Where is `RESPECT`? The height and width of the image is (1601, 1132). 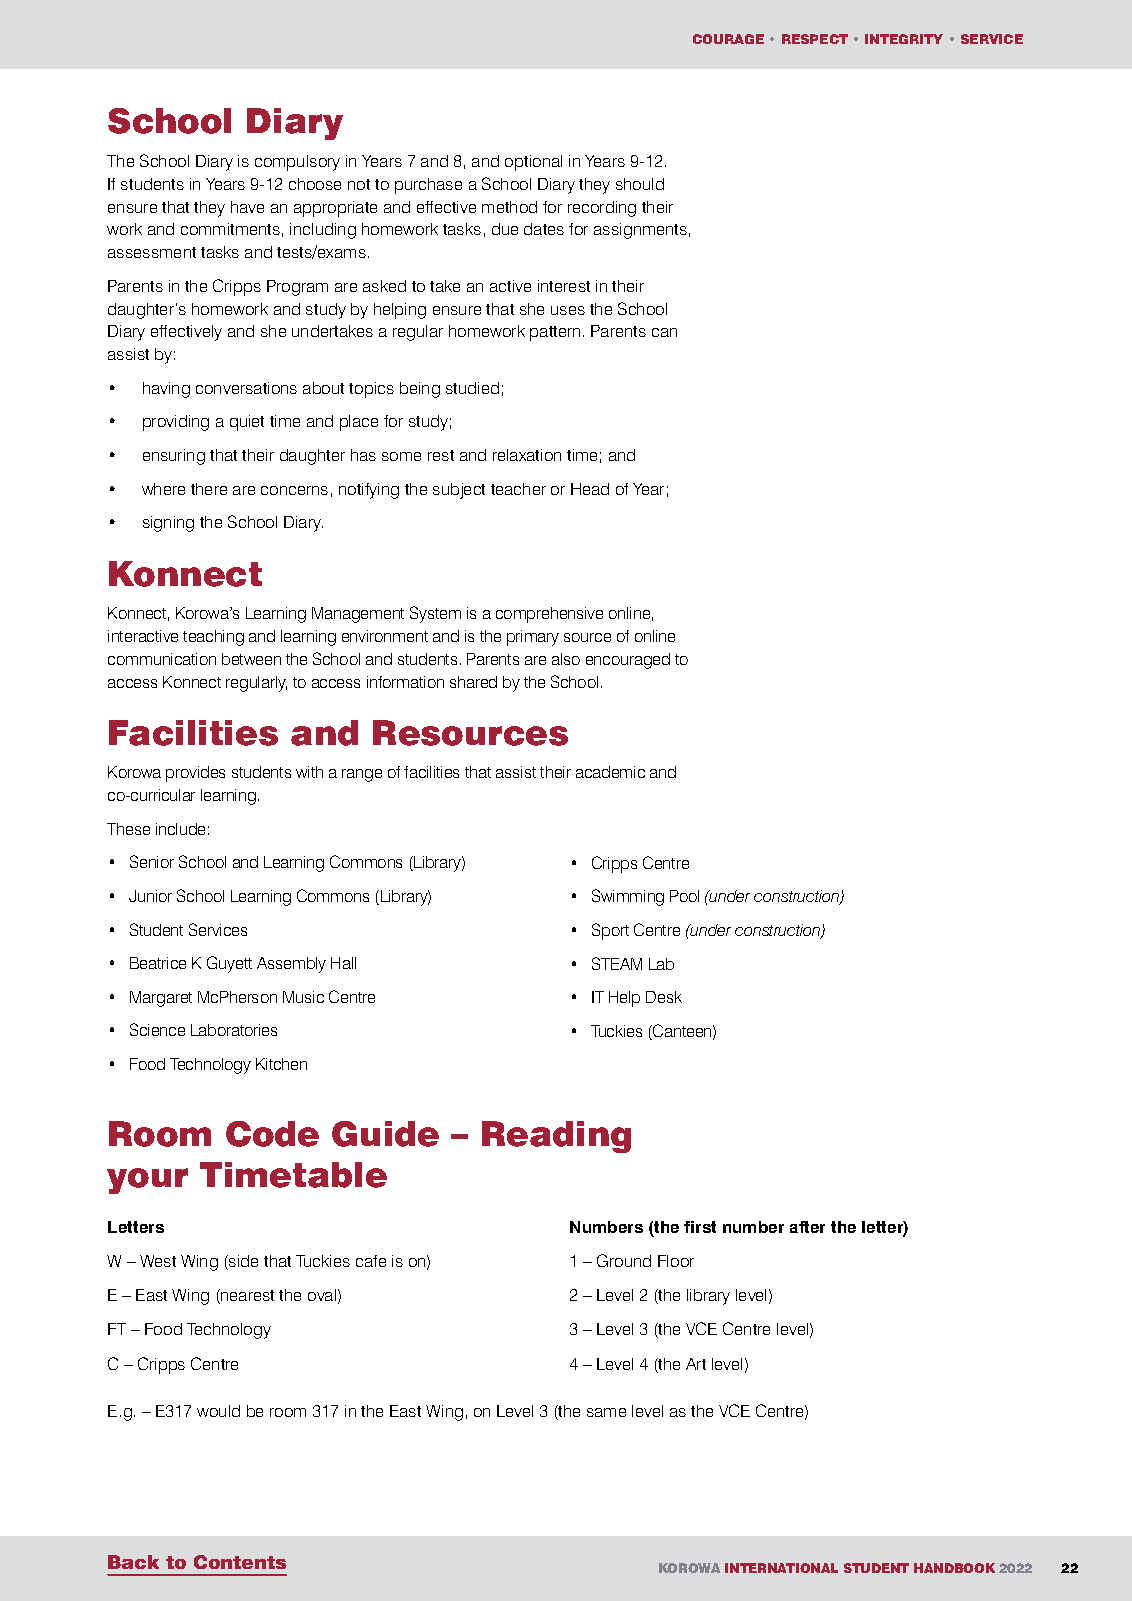
RESPECT is located at coordinates (815, 39).
